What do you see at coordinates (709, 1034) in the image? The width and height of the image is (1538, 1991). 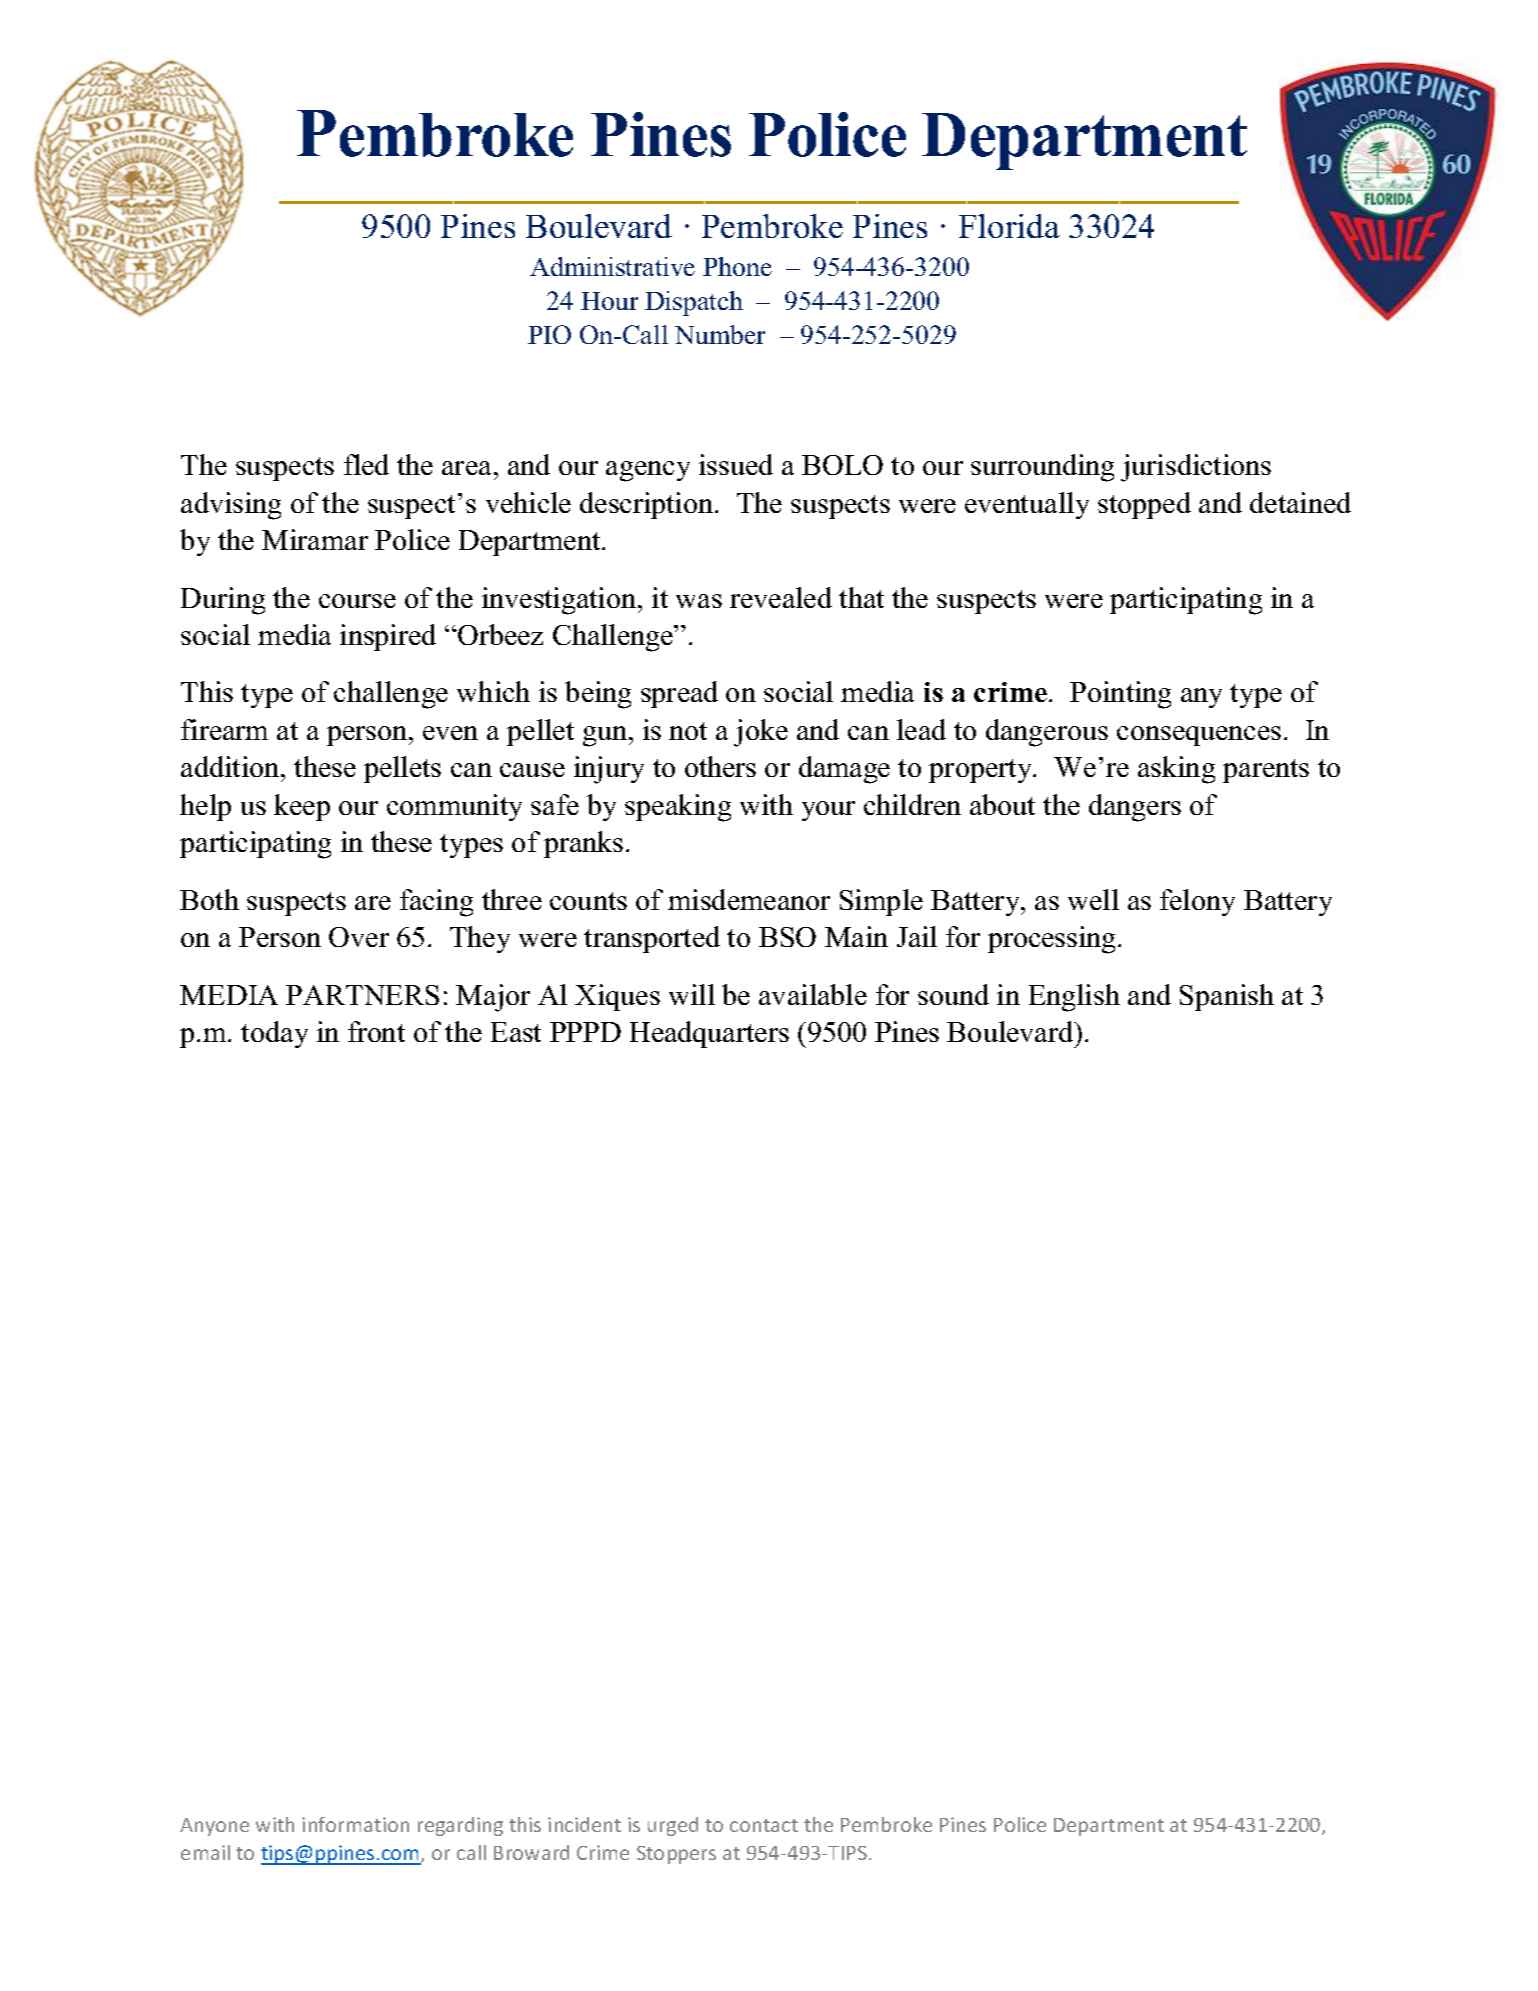 I see `Headquarters` at bounding box center [709, 1034].
